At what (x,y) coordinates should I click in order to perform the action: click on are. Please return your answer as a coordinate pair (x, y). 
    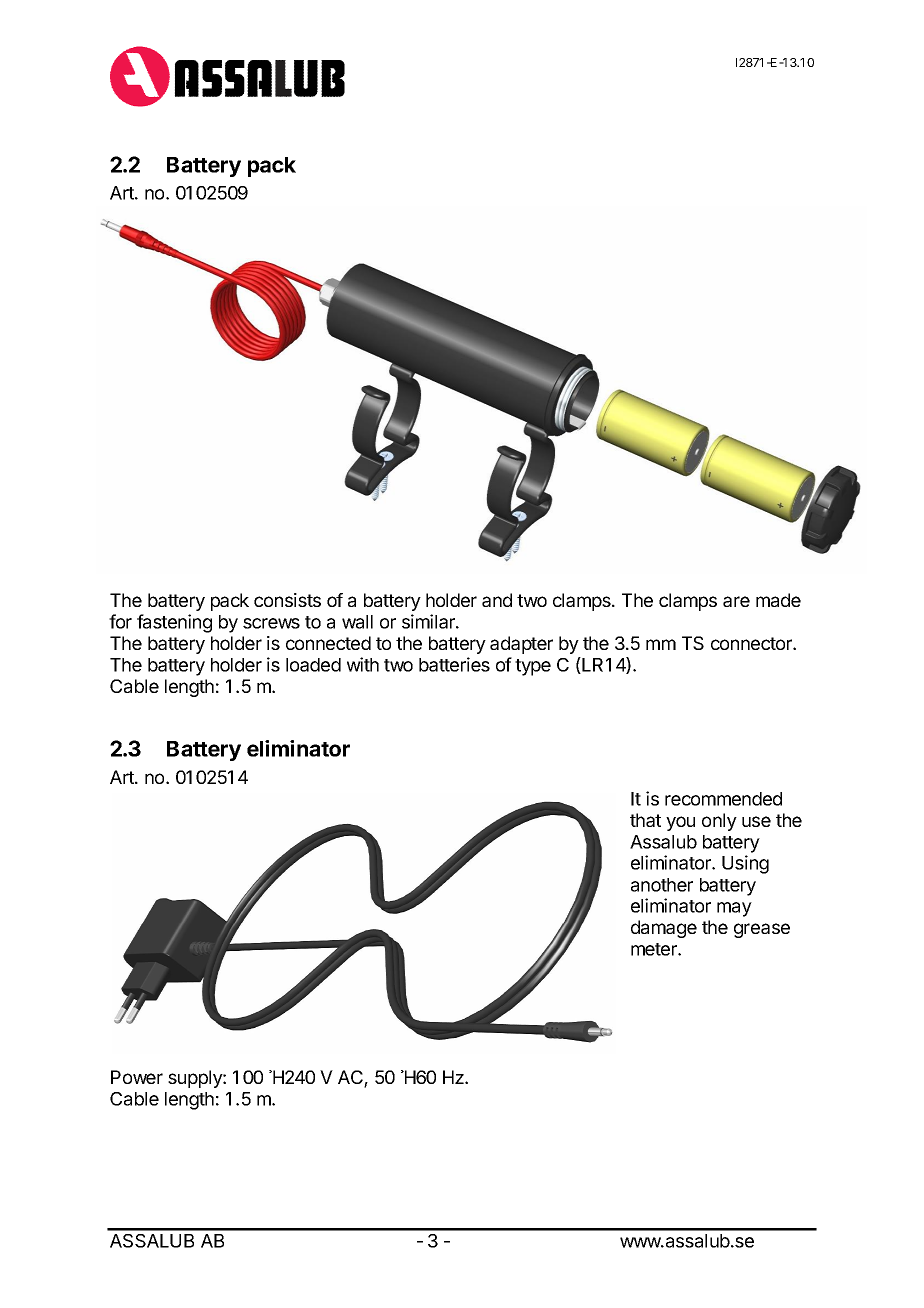
    Looking at the image, I should click on (736, 601).
